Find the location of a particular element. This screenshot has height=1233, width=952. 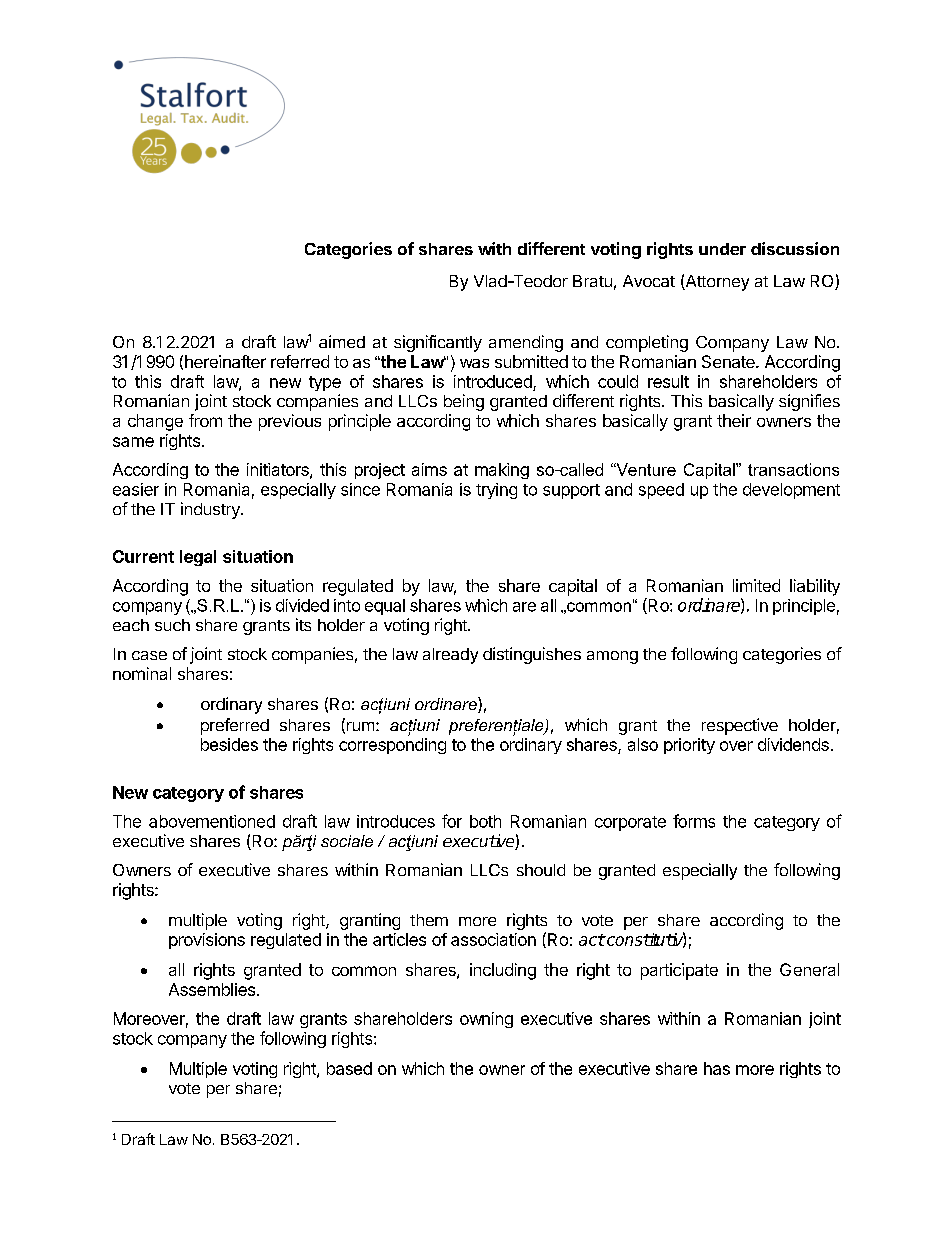

owning is located at coordinates (486, 1020).
